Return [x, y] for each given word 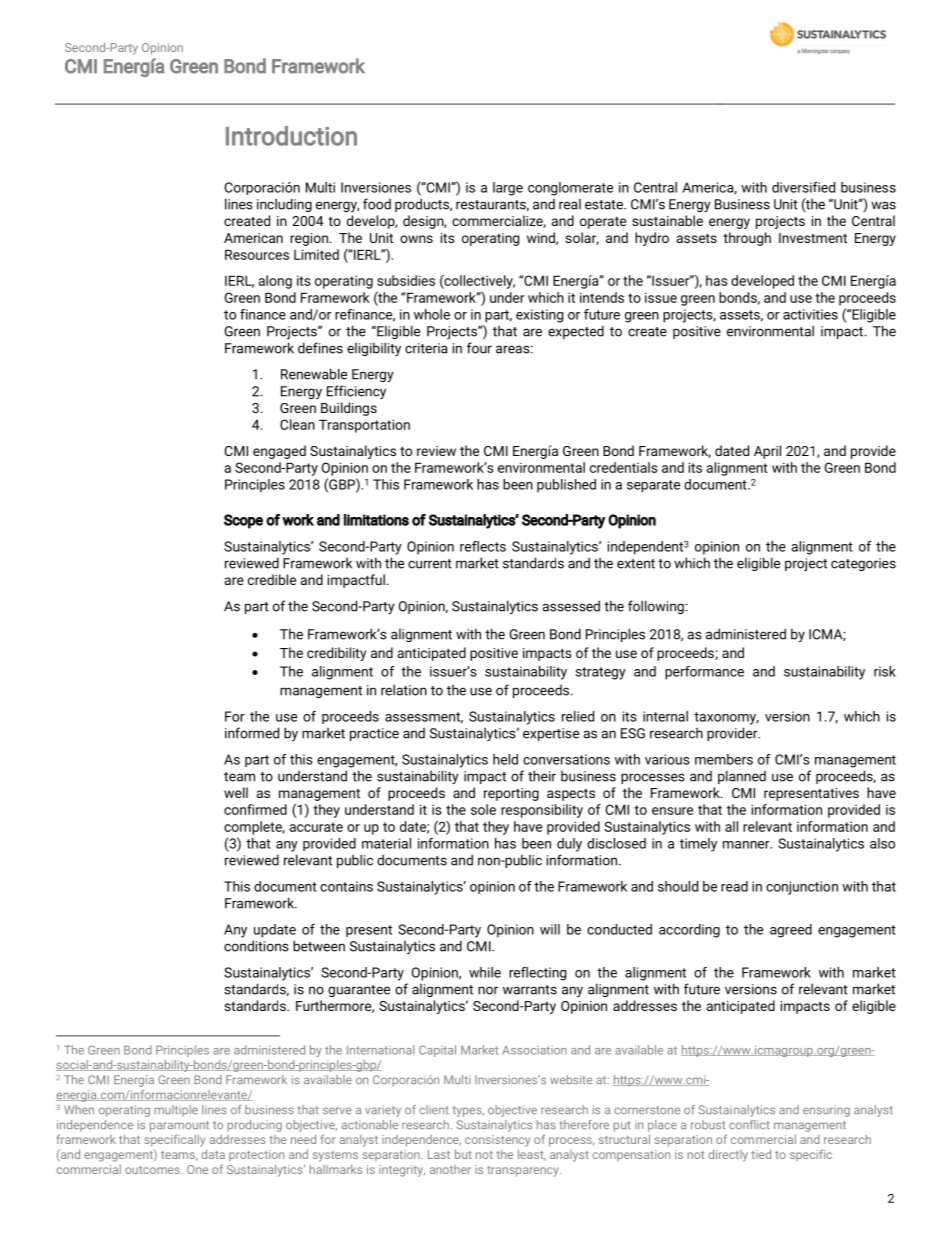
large [508, 189]
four [479, 348]
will [550, 929]
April [767, 452]
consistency [497, 1141]
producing [254, 1126]
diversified [803, 187]
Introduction [291, 136]
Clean [297, 424]
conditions [256, 946]
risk [885, 671]
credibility [336, 654]
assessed [571, 606]
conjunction [802, 888]
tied [761, 1154]
